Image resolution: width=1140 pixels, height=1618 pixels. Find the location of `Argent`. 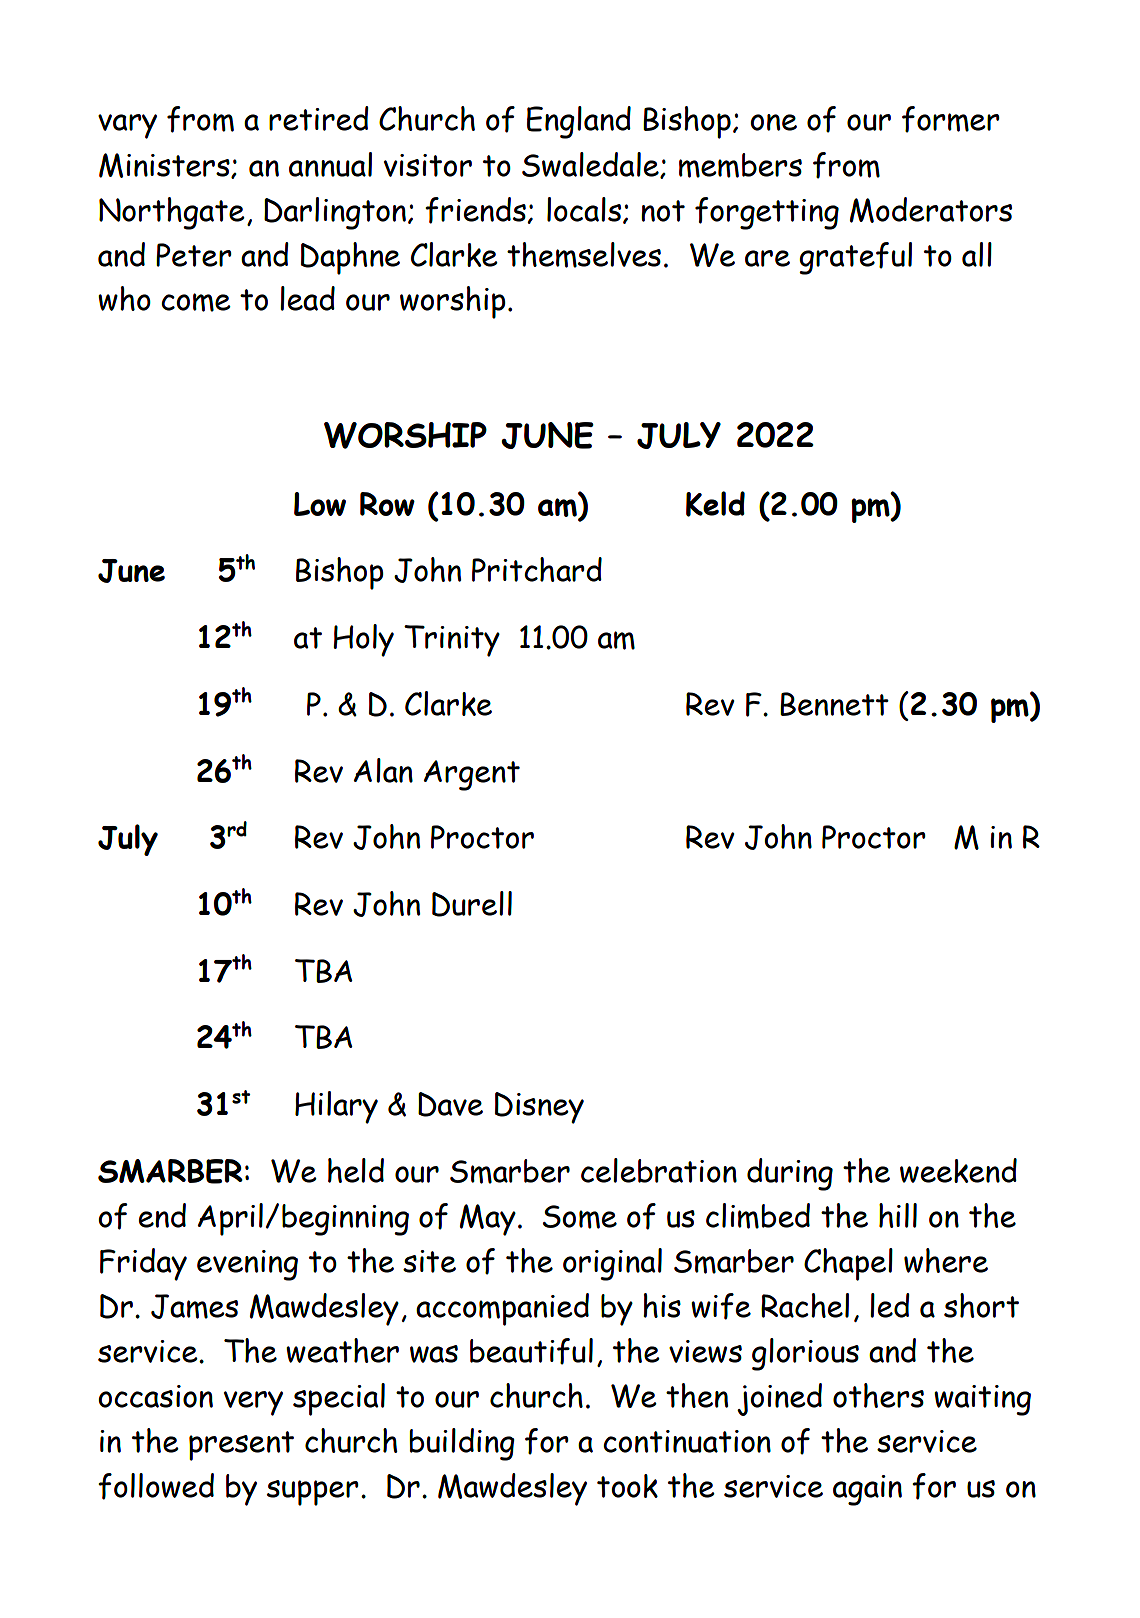

Argent is located at coordinates (472, 775).
